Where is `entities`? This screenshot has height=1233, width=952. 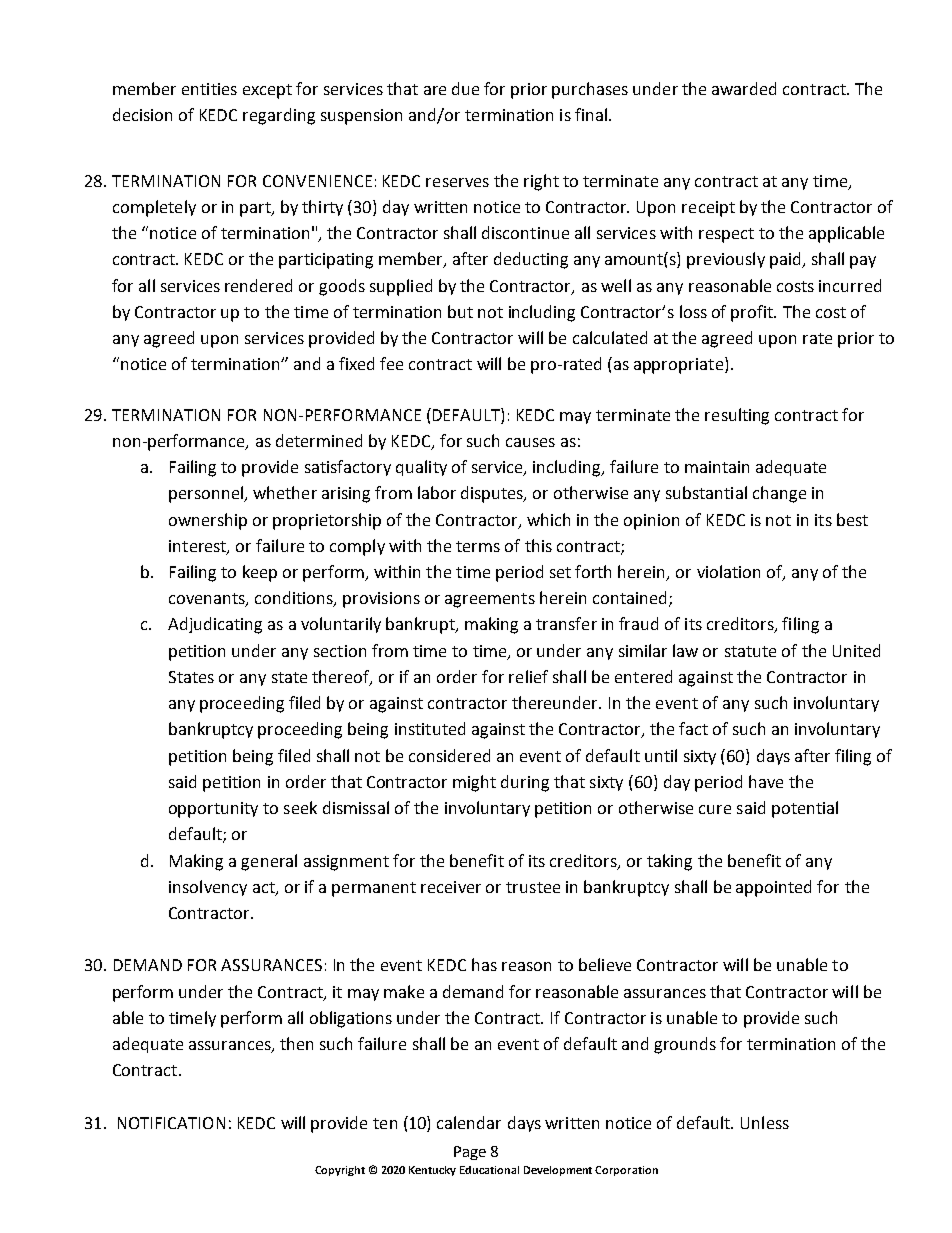 entities is located at coordinates (209, 89).
